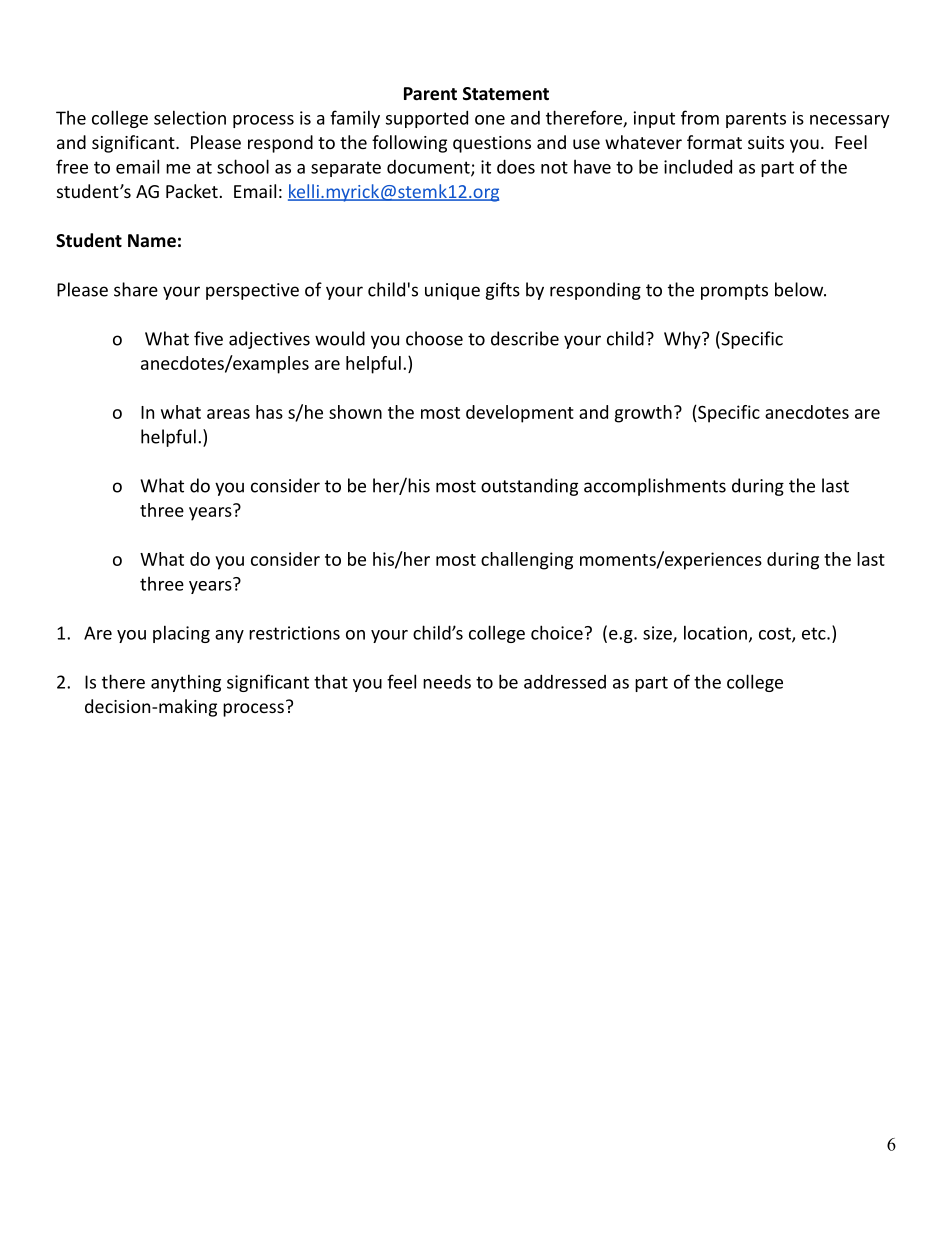  Describe the element at coordinates (136, 289) in the screenshot. I see `share` at that location.
